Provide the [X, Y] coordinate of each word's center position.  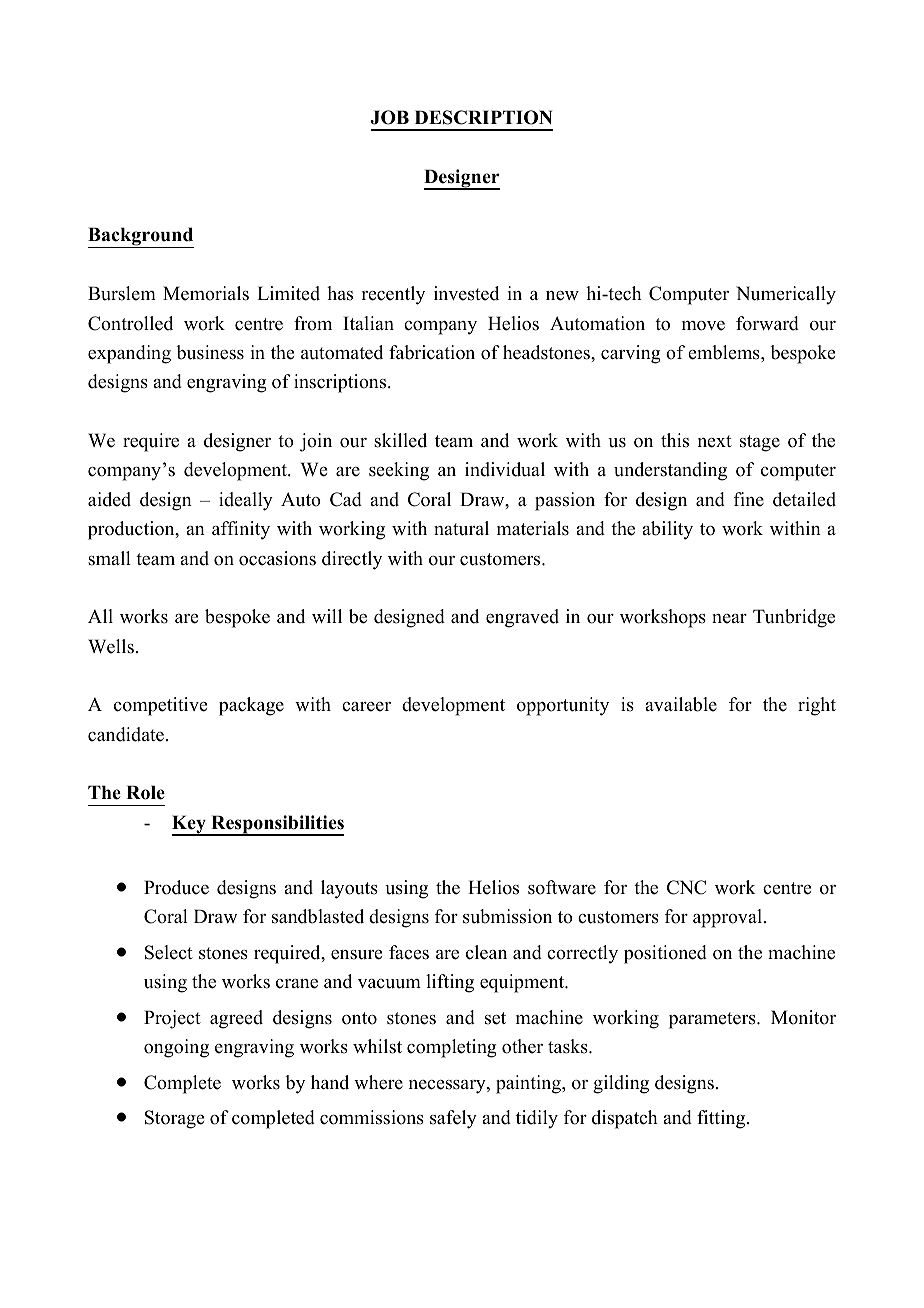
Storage [174, 1119]
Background [141, 237]
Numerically [786, 295]
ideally [246, 501]
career [366, 707]
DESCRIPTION [483, 117]
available [681, 704]
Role [145, 792]
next [715, 441]
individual [505, 469]
